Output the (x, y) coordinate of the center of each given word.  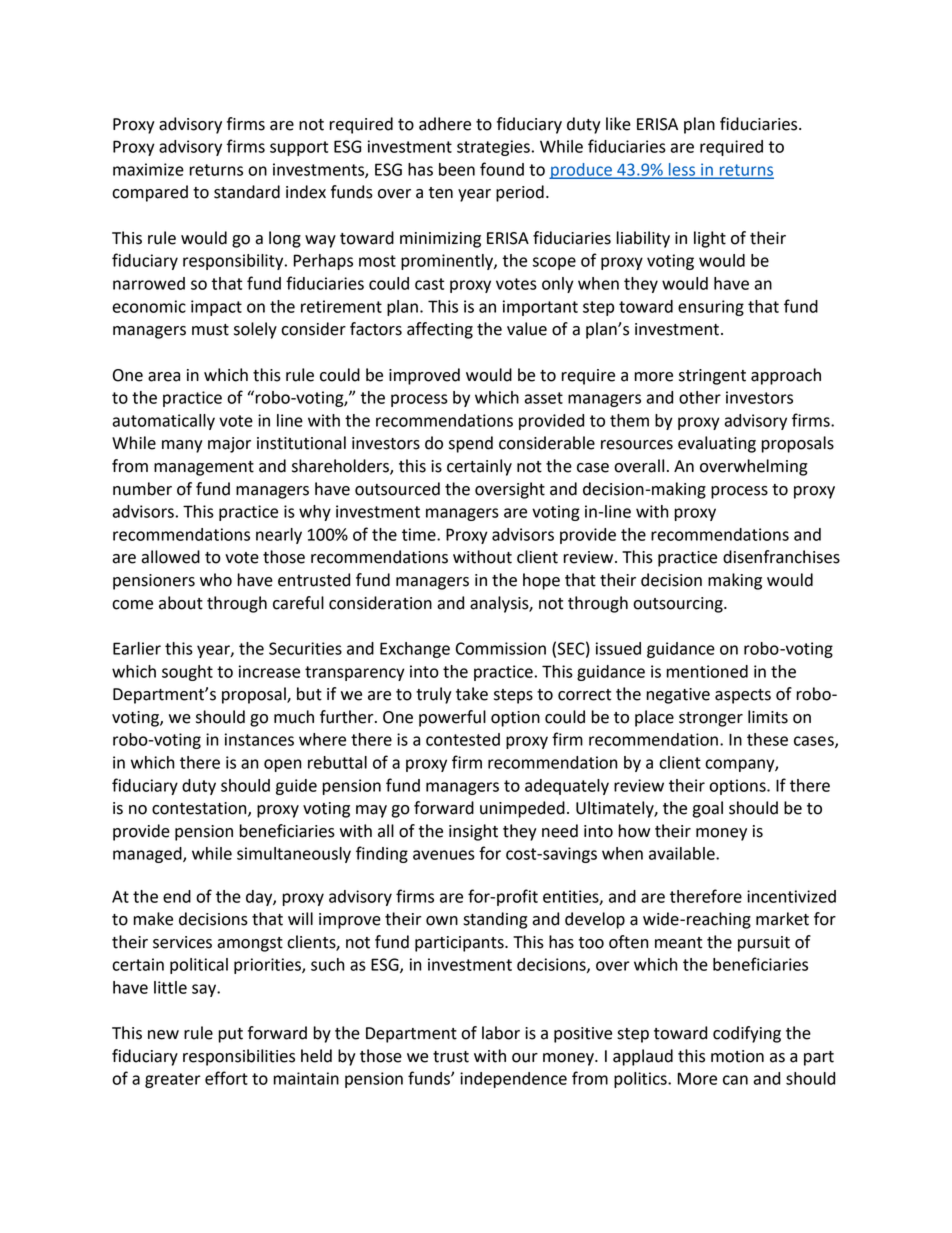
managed (148, 855)
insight (473, 832)
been (457, 169)
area (164, 377)
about (181, 603)
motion (737, 1056)
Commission (501, 648)
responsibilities (239, 1057)
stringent (712, 377)
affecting (440, 330)
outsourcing (679, 605)
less (682, 170)
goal (707, 809)
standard (247, 192)
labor (501, 1033)
